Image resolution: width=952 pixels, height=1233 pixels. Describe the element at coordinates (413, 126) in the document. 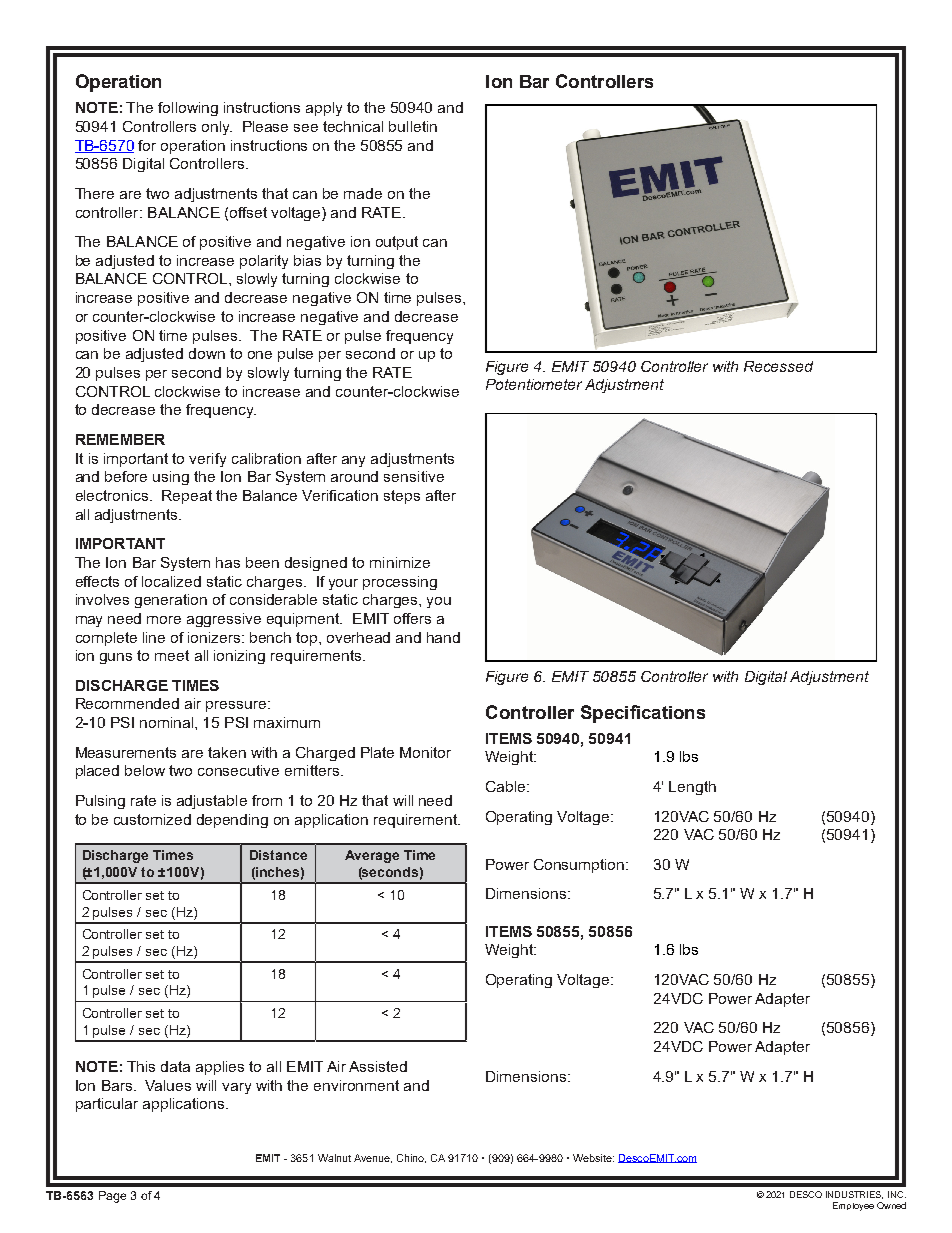

I see `bulletin` at that location.
